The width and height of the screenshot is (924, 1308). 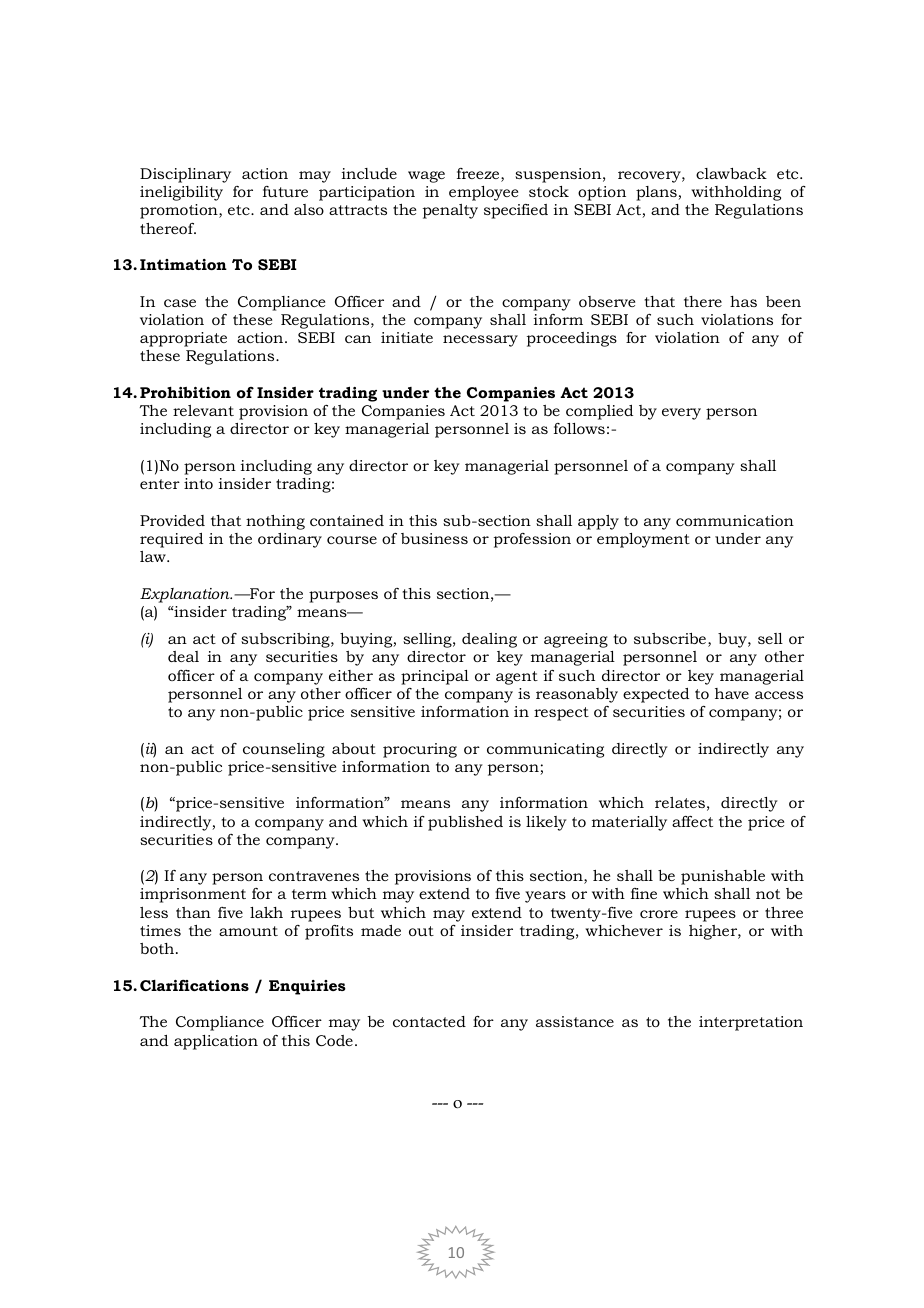 I want to click on promotion, so click(x=180, y=211).
